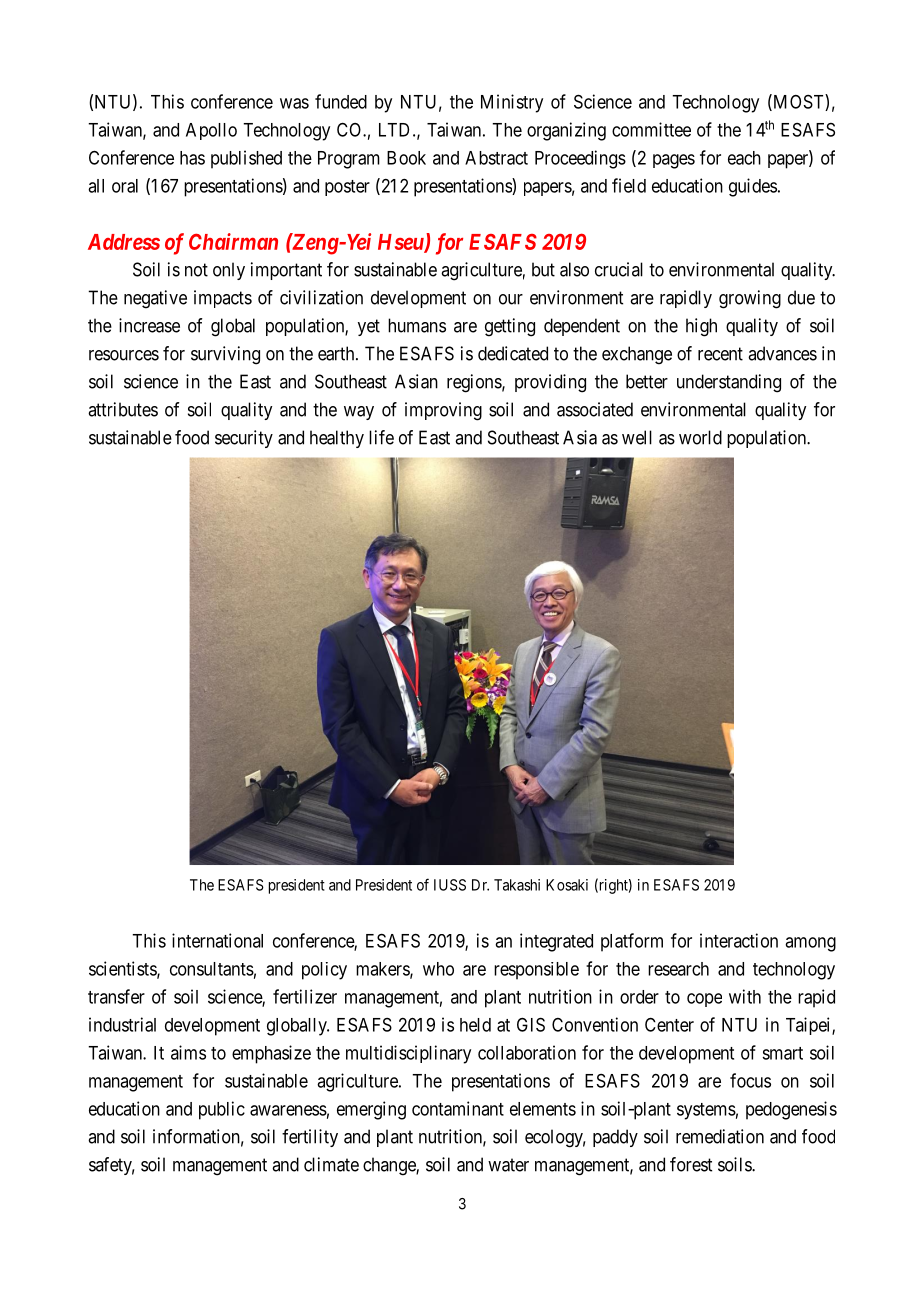 The image size is (924, 1308). What do you see at coordinates (222, 1110) in the page?
I see `public` at bounding box center [222, 1110].
